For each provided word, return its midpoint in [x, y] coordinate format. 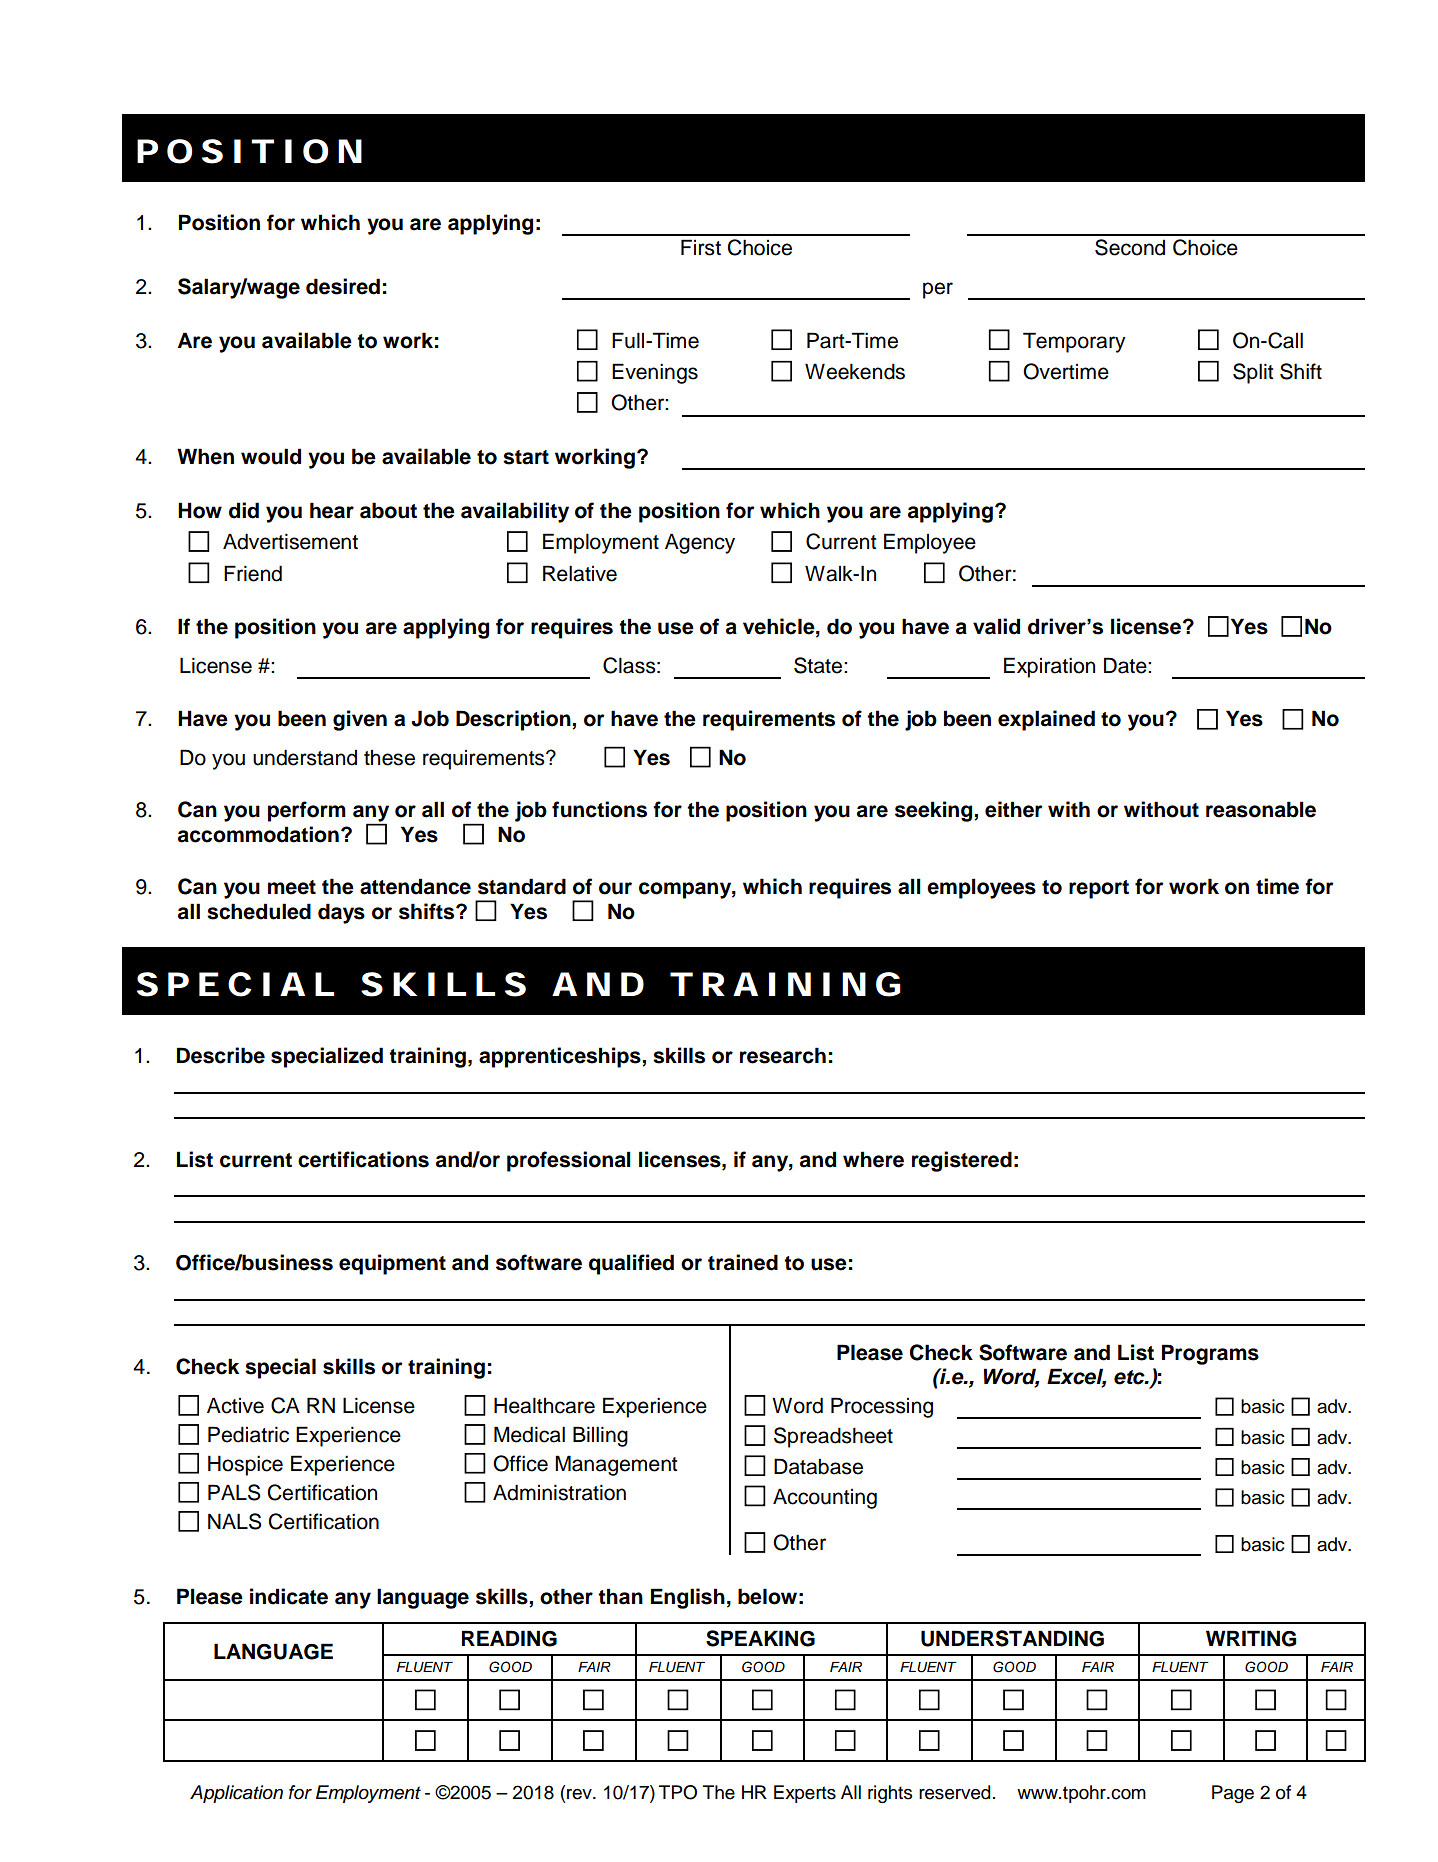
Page [1233, 1794]
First [701, 247]
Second [1130, 247]
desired [343, 286]
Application [236, 1794]
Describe [221, 1055]
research [783, 1055]
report [1099, 889]
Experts [805, 1794]
